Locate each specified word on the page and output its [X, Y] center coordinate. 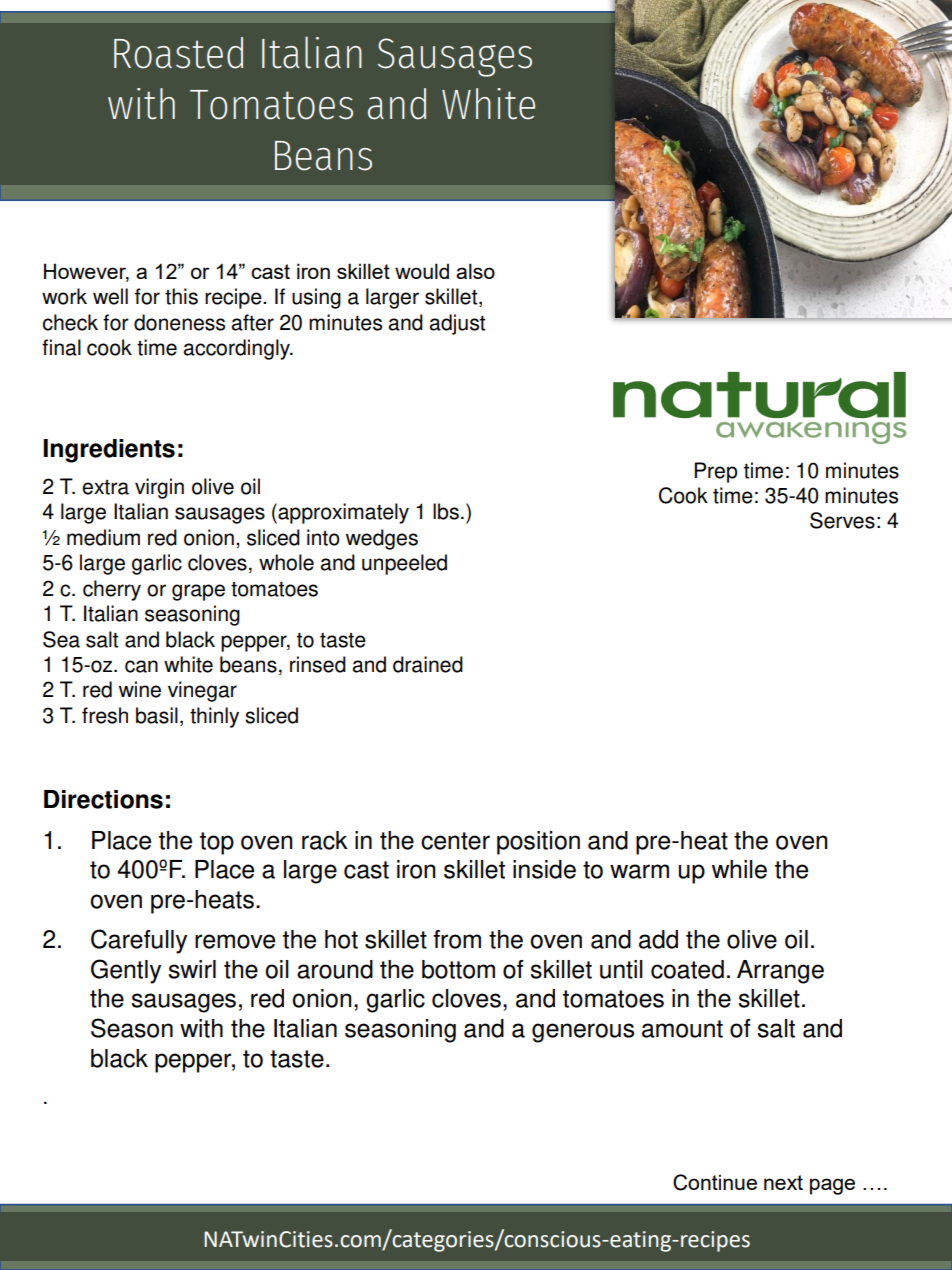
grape [198, 592]
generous [583, 1033]
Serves [842, 520]
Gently [126, 971]
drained [428, 664]
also [475, 271]
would [422, 271]
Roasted [178, 53]
